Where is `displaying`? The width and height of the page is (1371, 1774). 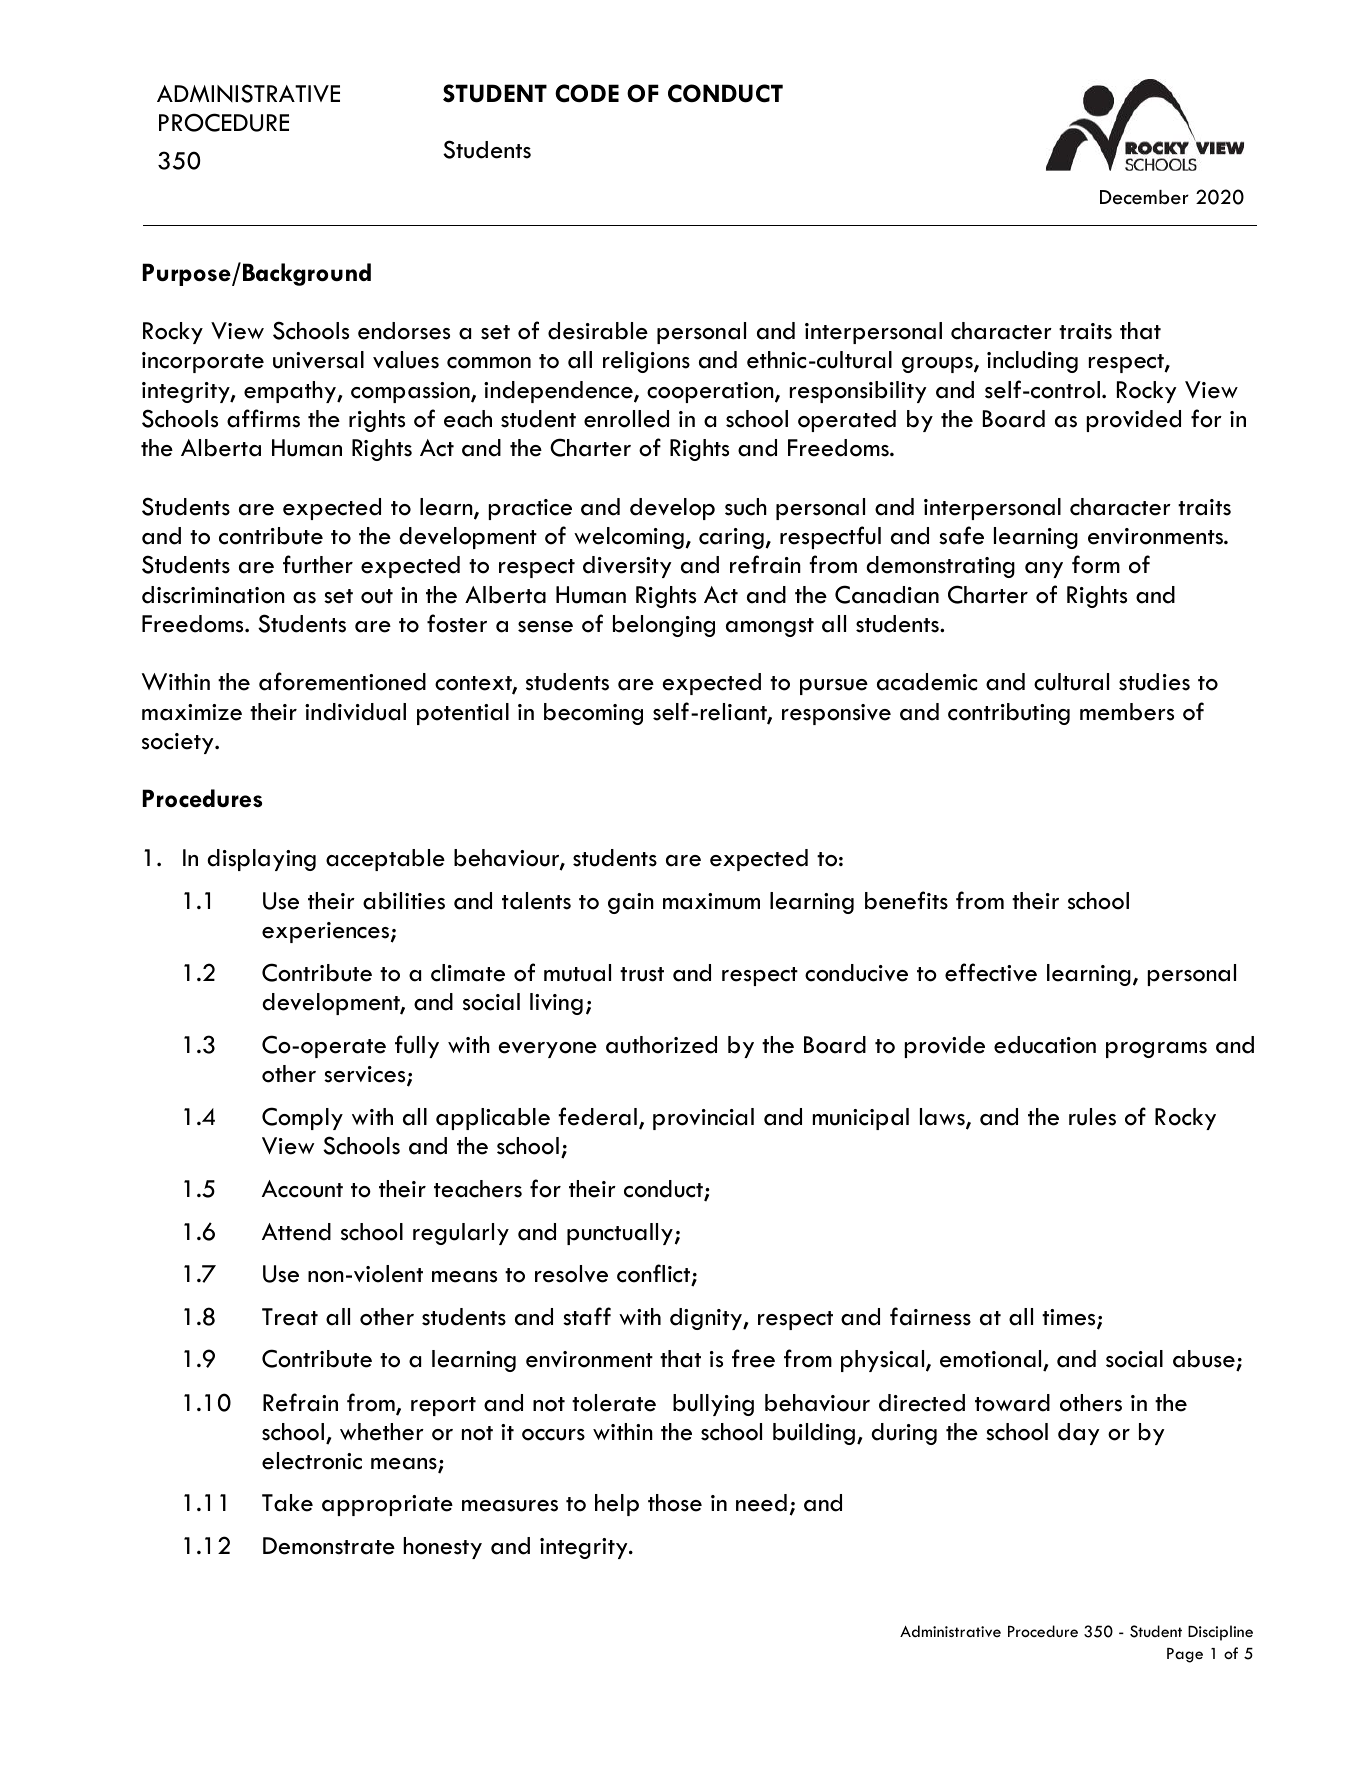
displaying is located at coordinates (261, 860).
